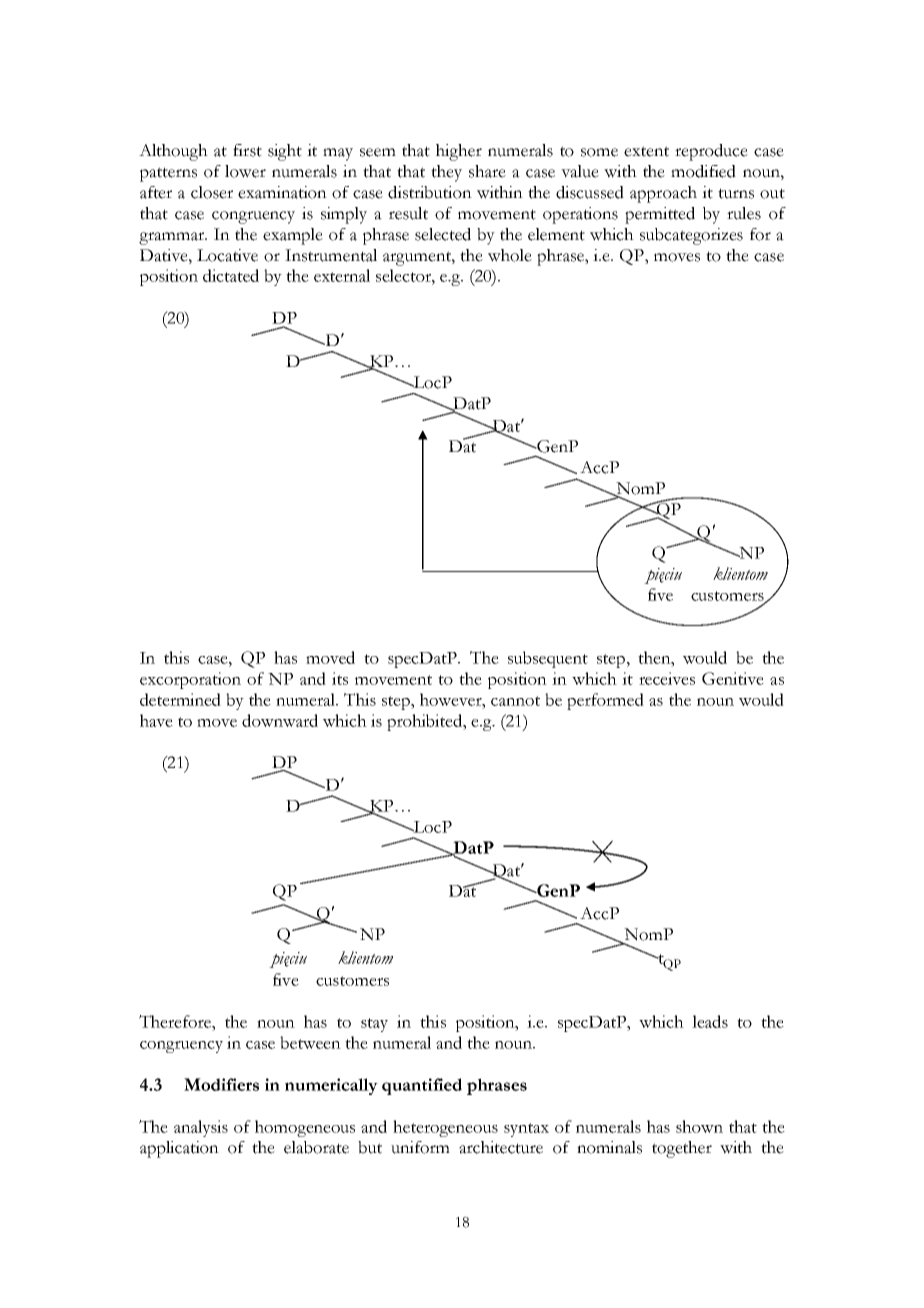 The width and height of the image is (924, 1308). I want to click on shown, so click(699, 1126).
